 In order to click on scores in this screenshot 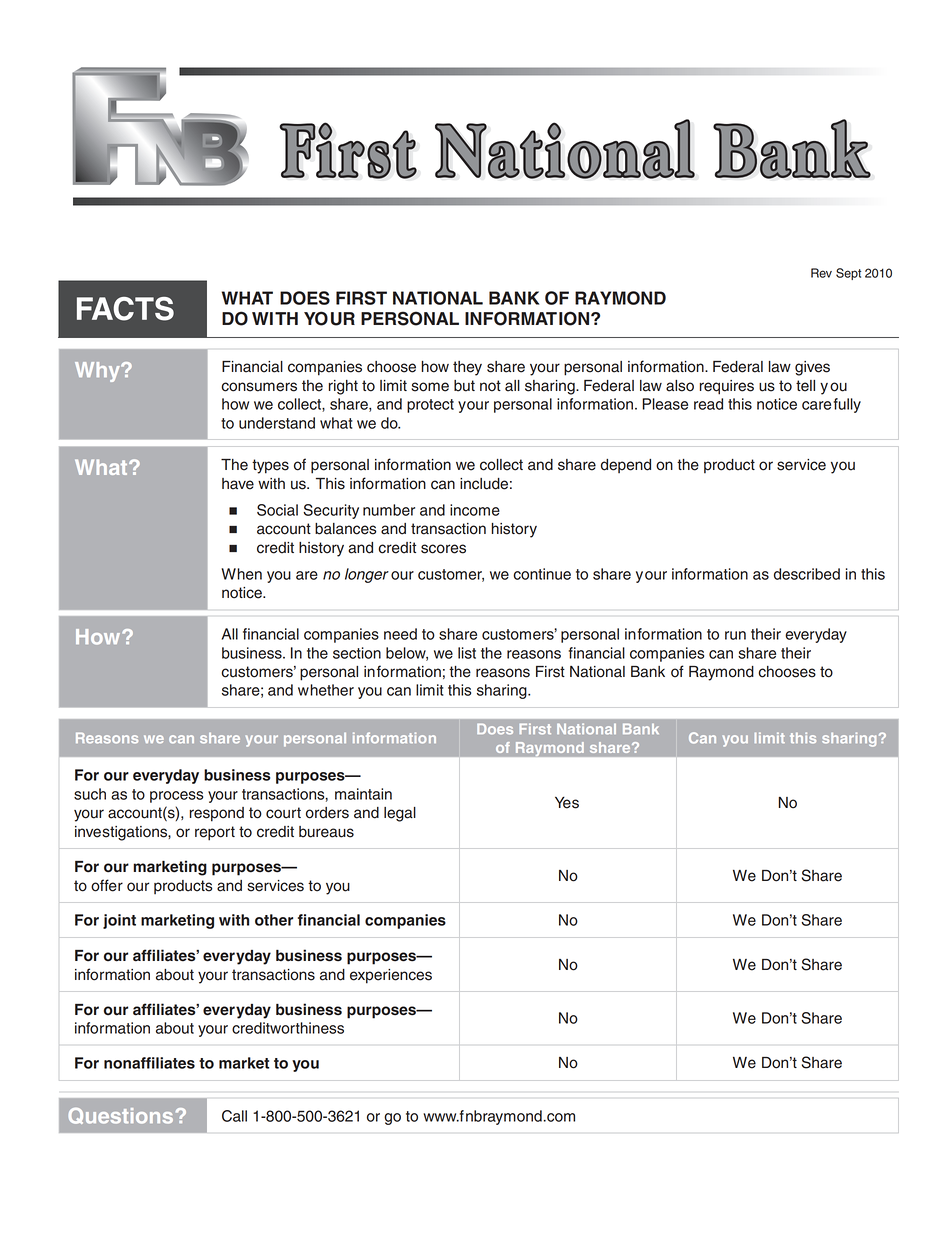, I will do `click(443, 549)`.
